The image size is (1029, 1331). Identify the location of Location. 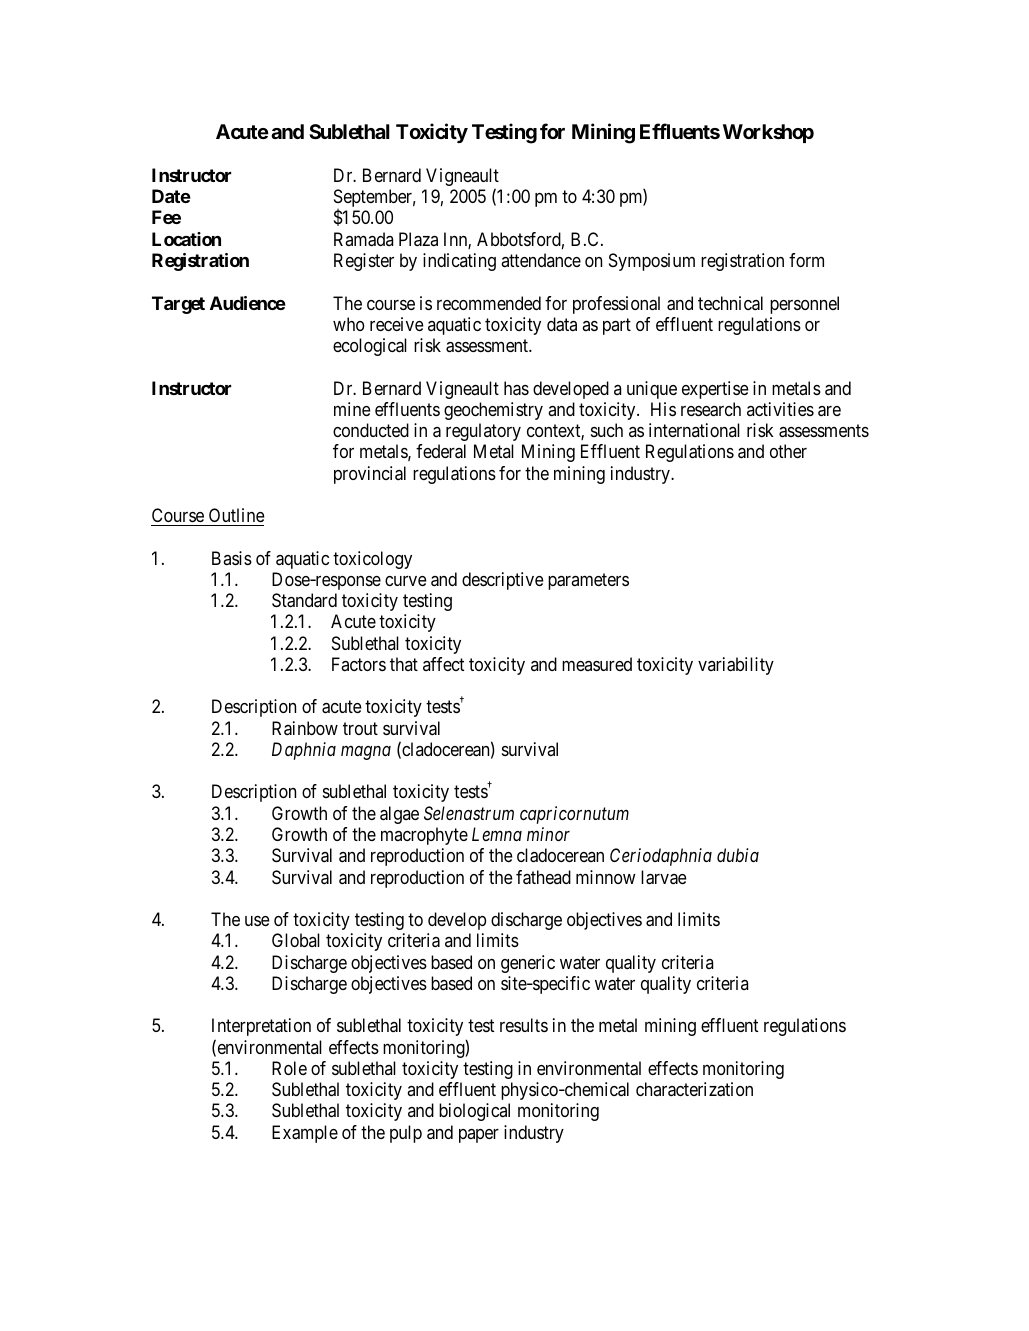
(186, 239).
